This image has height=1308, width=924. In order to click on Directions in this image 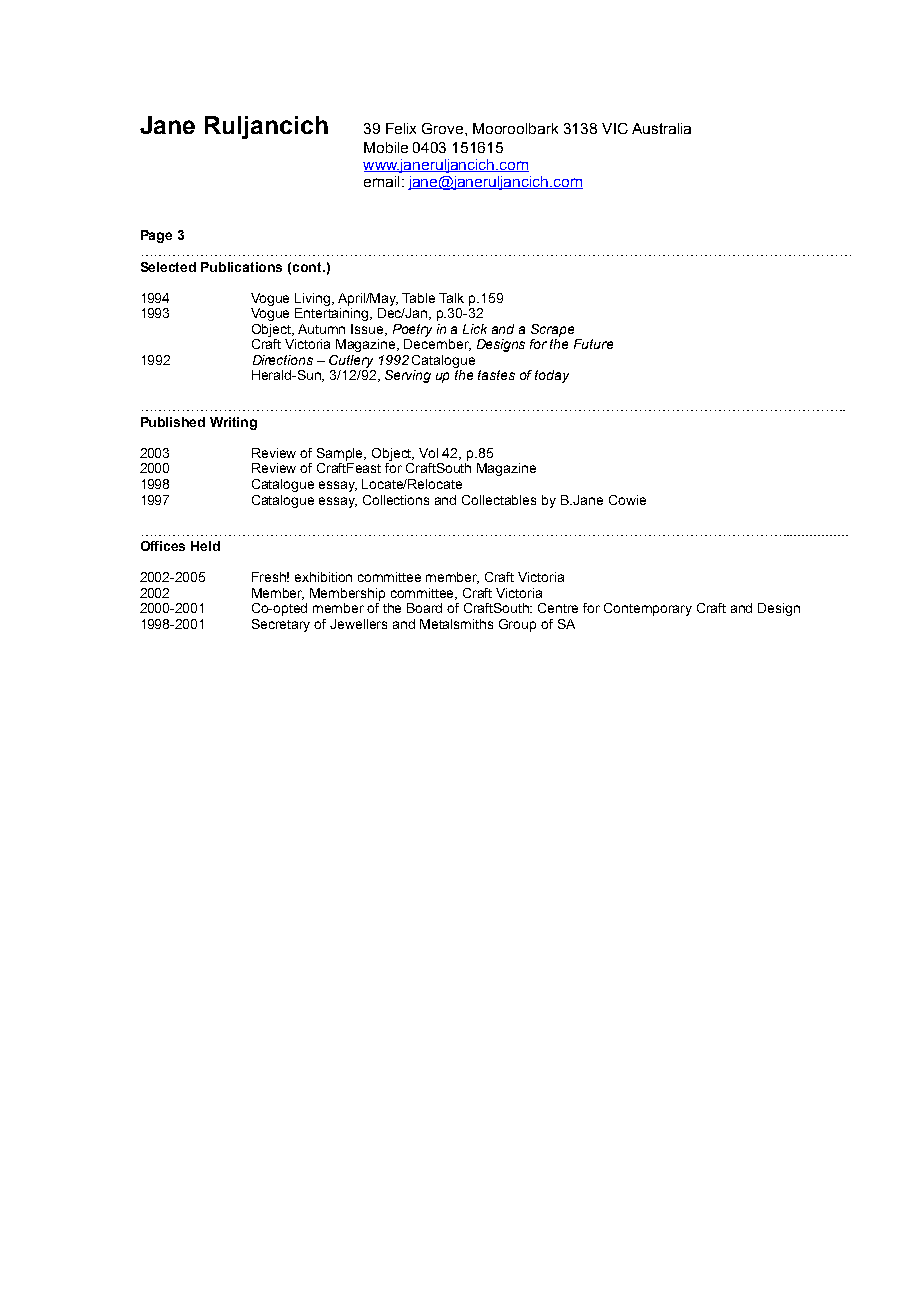, I will do `click(283, 360)`.
